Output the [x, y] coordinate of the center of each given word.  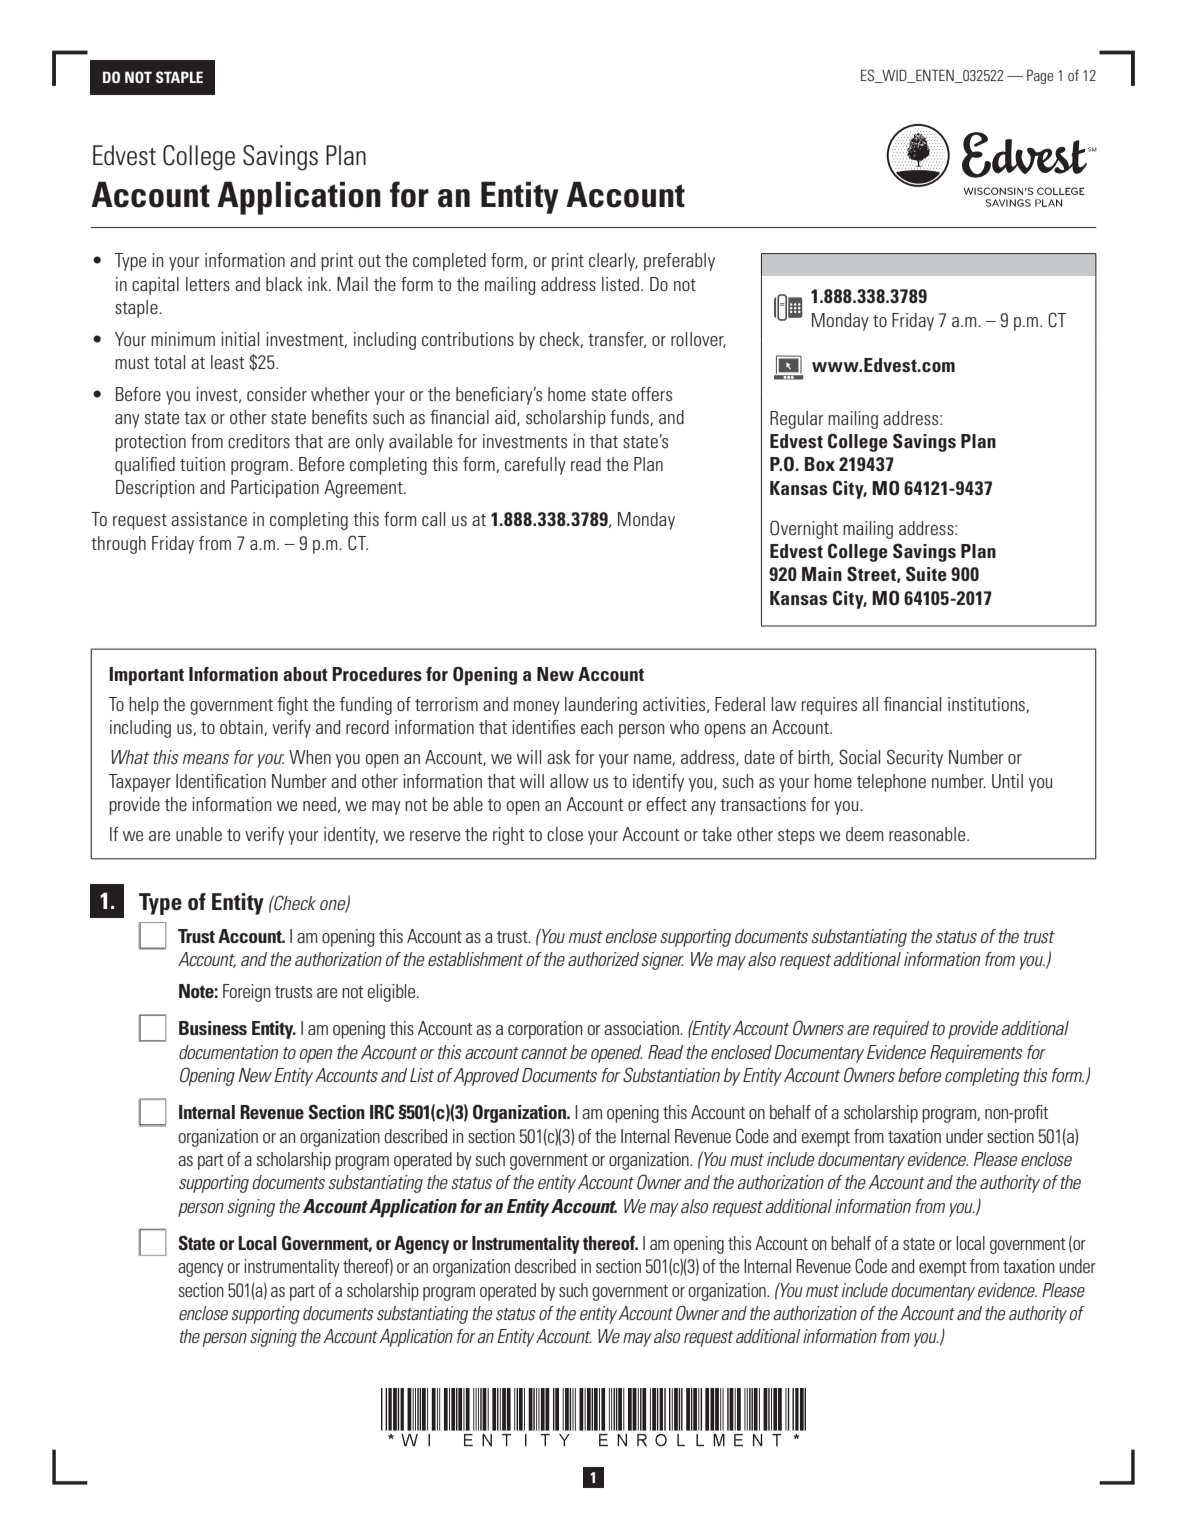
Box [820, 464]
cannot [544, 1053]
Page [1040, 76]
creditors [259, 441]
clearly [613, 262]
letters [208, 284]
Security [915, 758]
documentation [228, 1052]
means [206, 759]
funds [630, 418]
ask [558, 757]
